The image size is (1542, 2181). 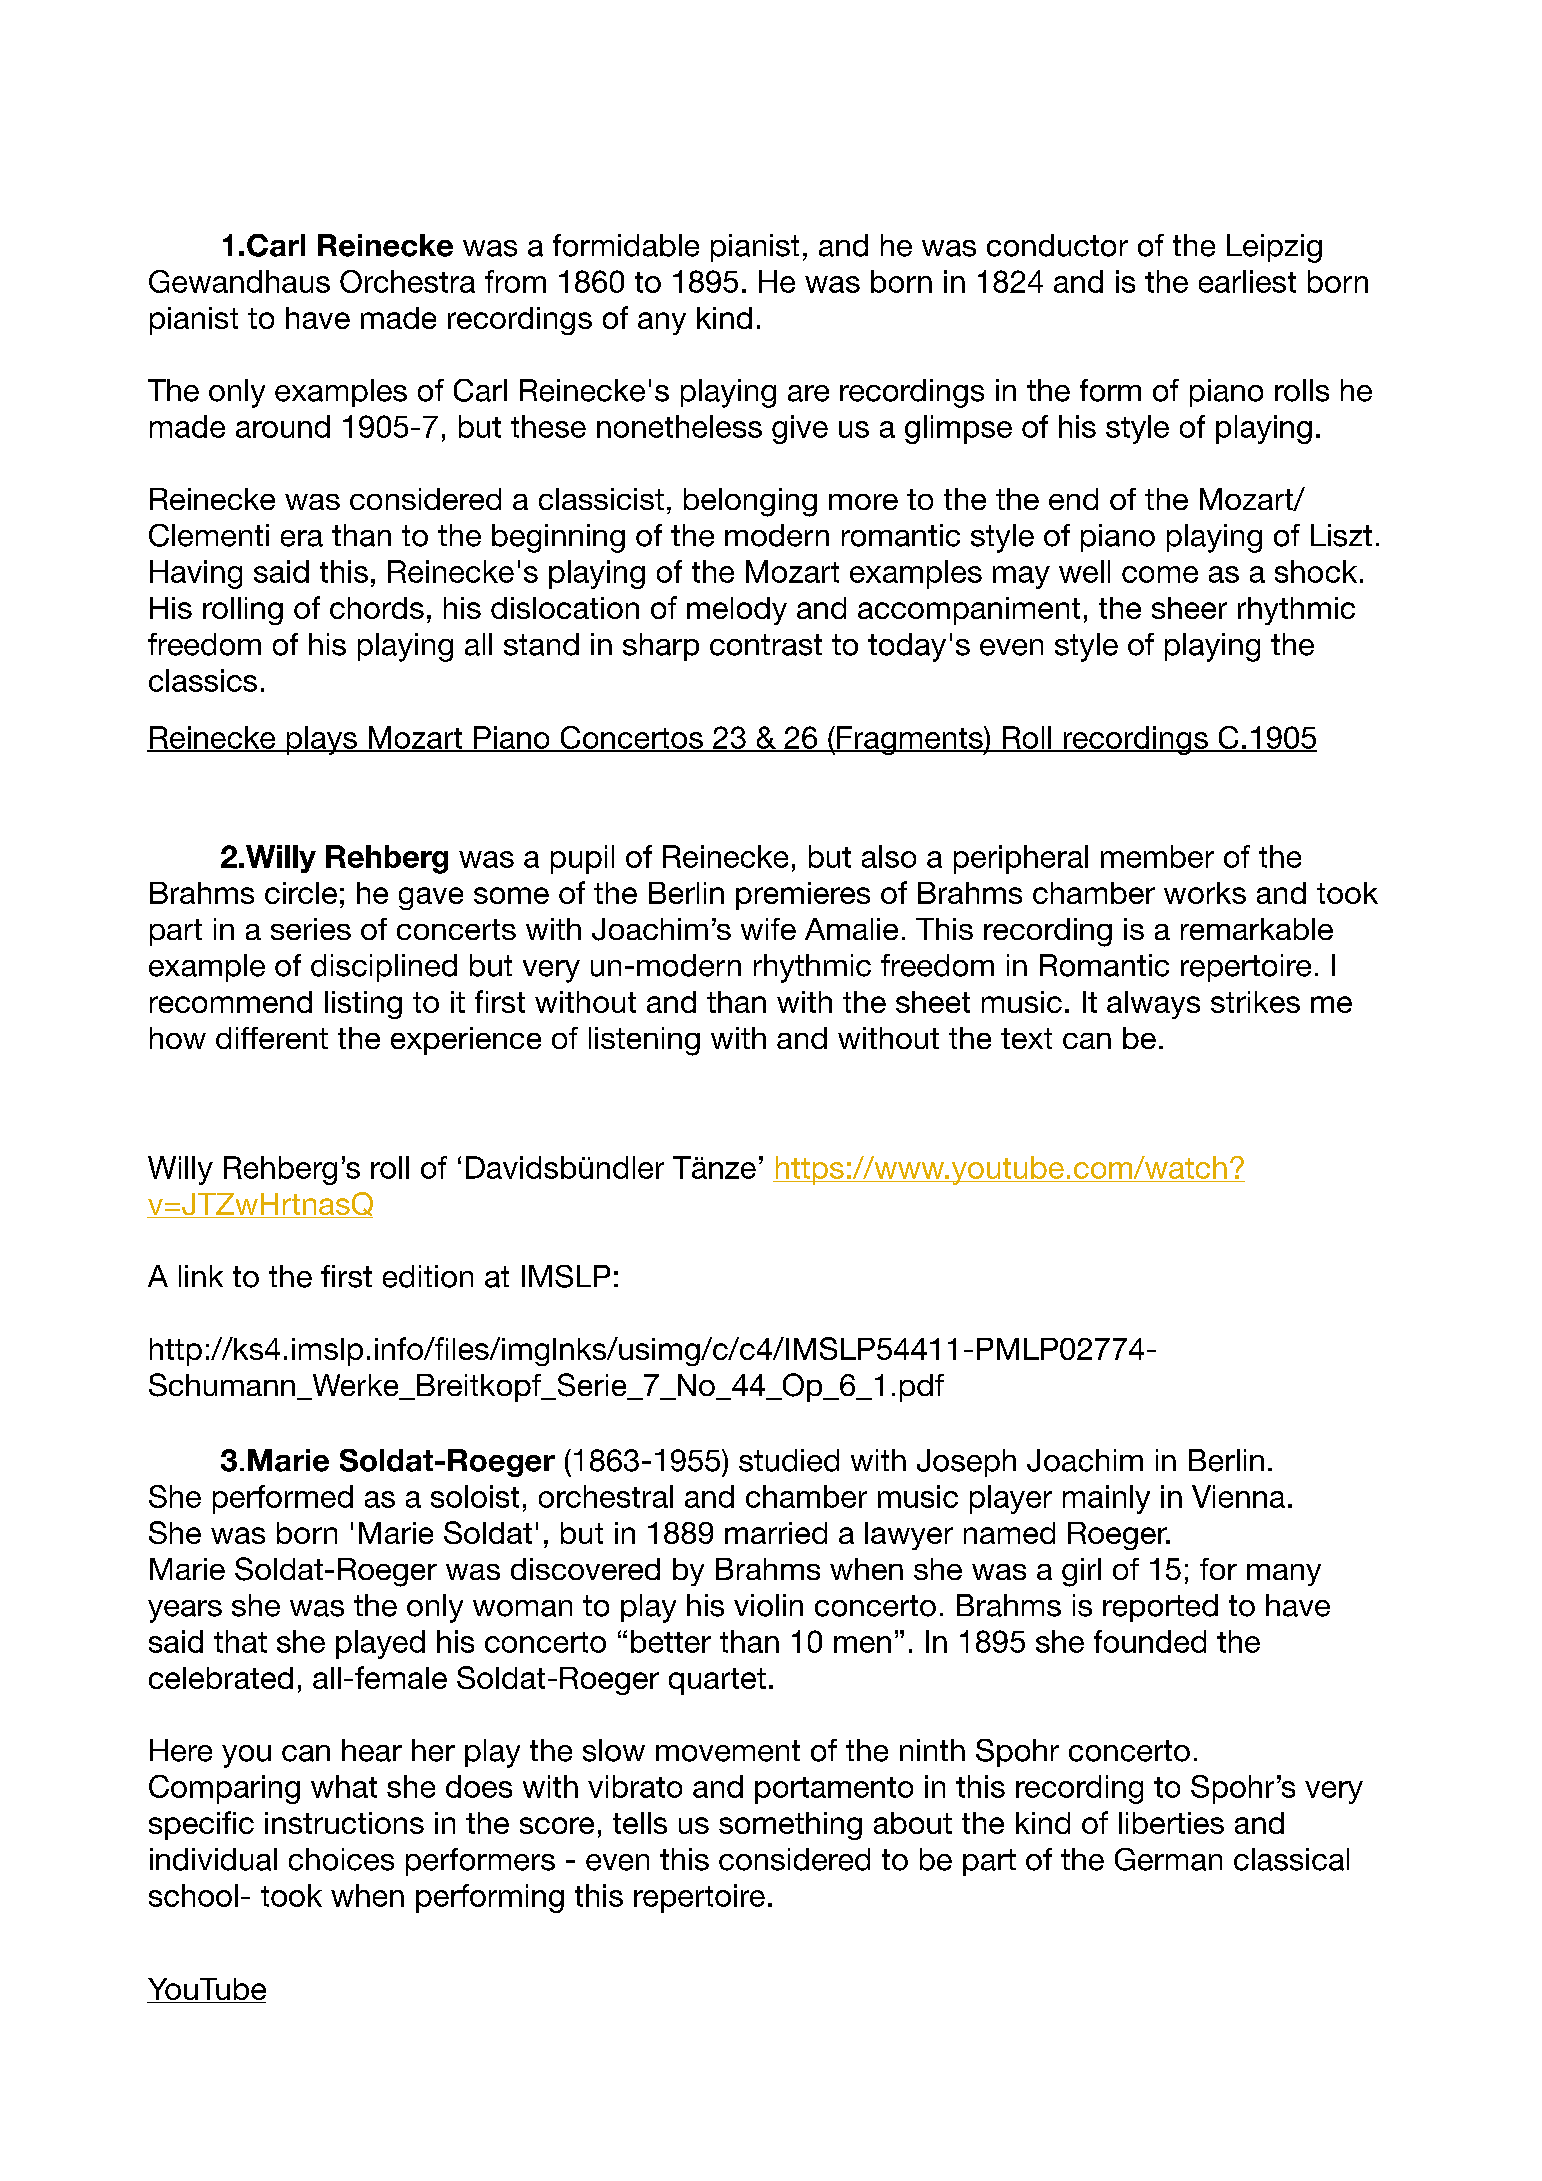 I want to click on member, so click(x=1157, y=856).
